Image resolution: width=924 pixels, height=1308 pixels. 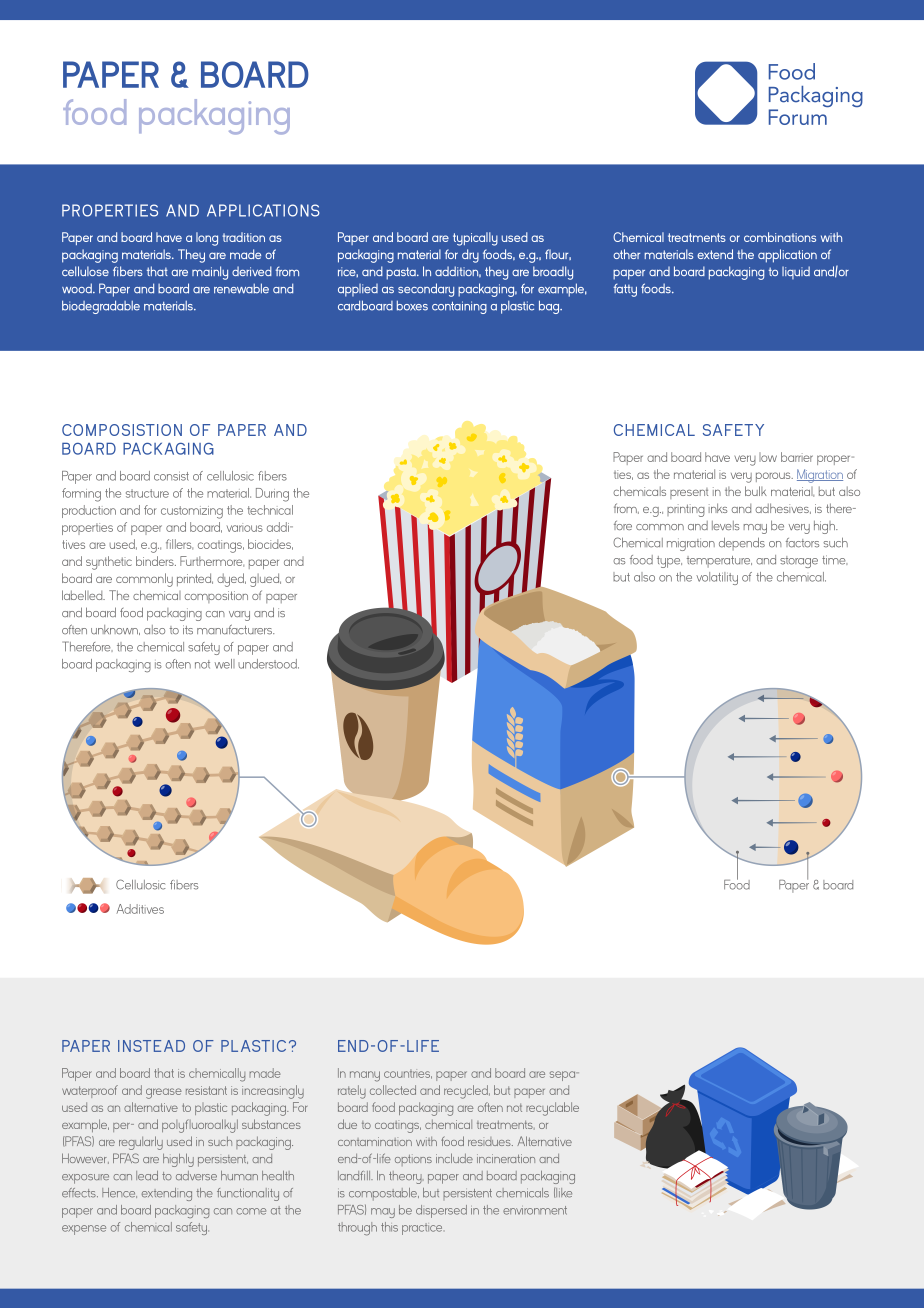 What do you see at coordinates (756, 491) in the document?
I see `bulk` at bounding box center [756, 491].
